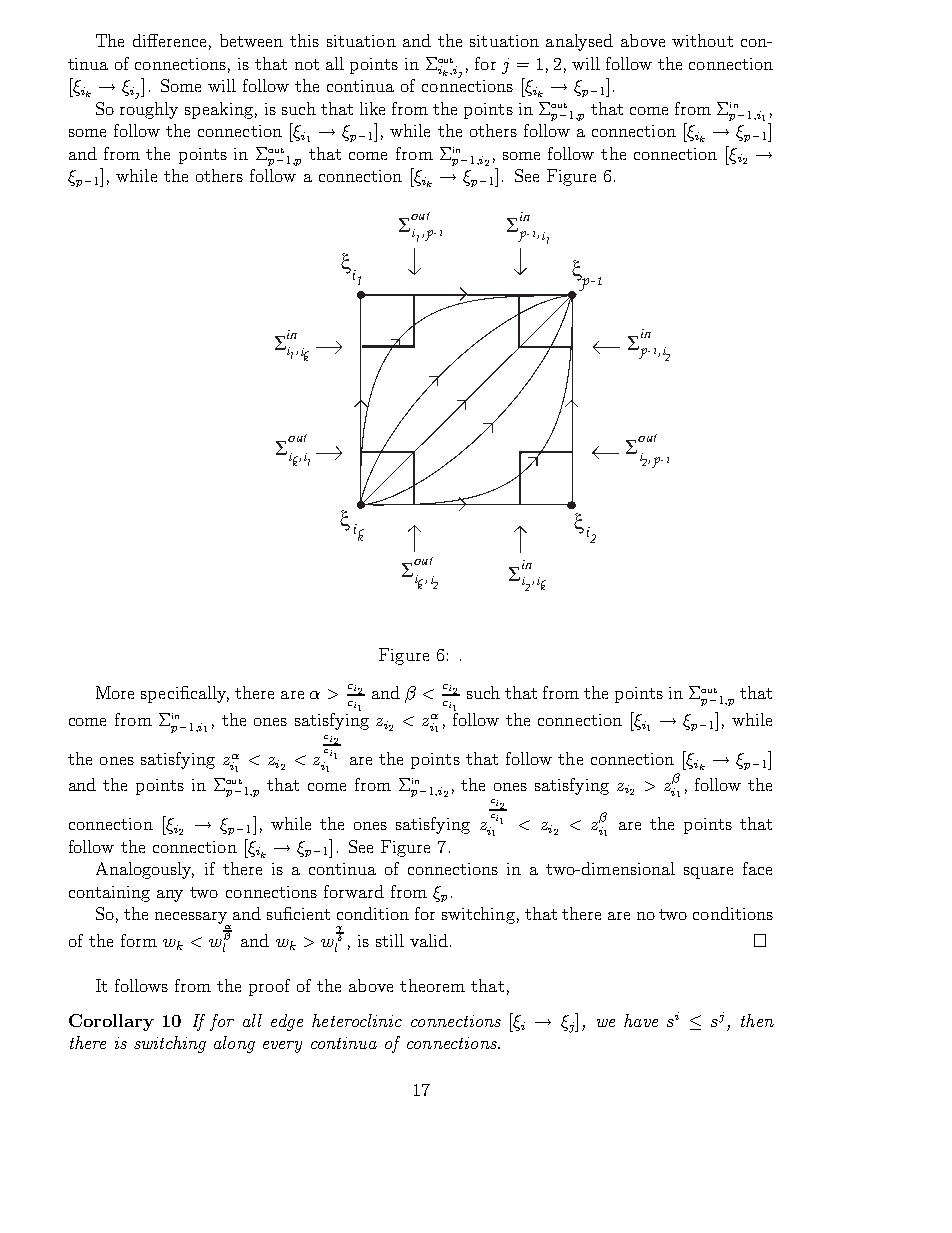 This screenshot has width=952, height=1233. I want to click on have, so click(641, 1020).
